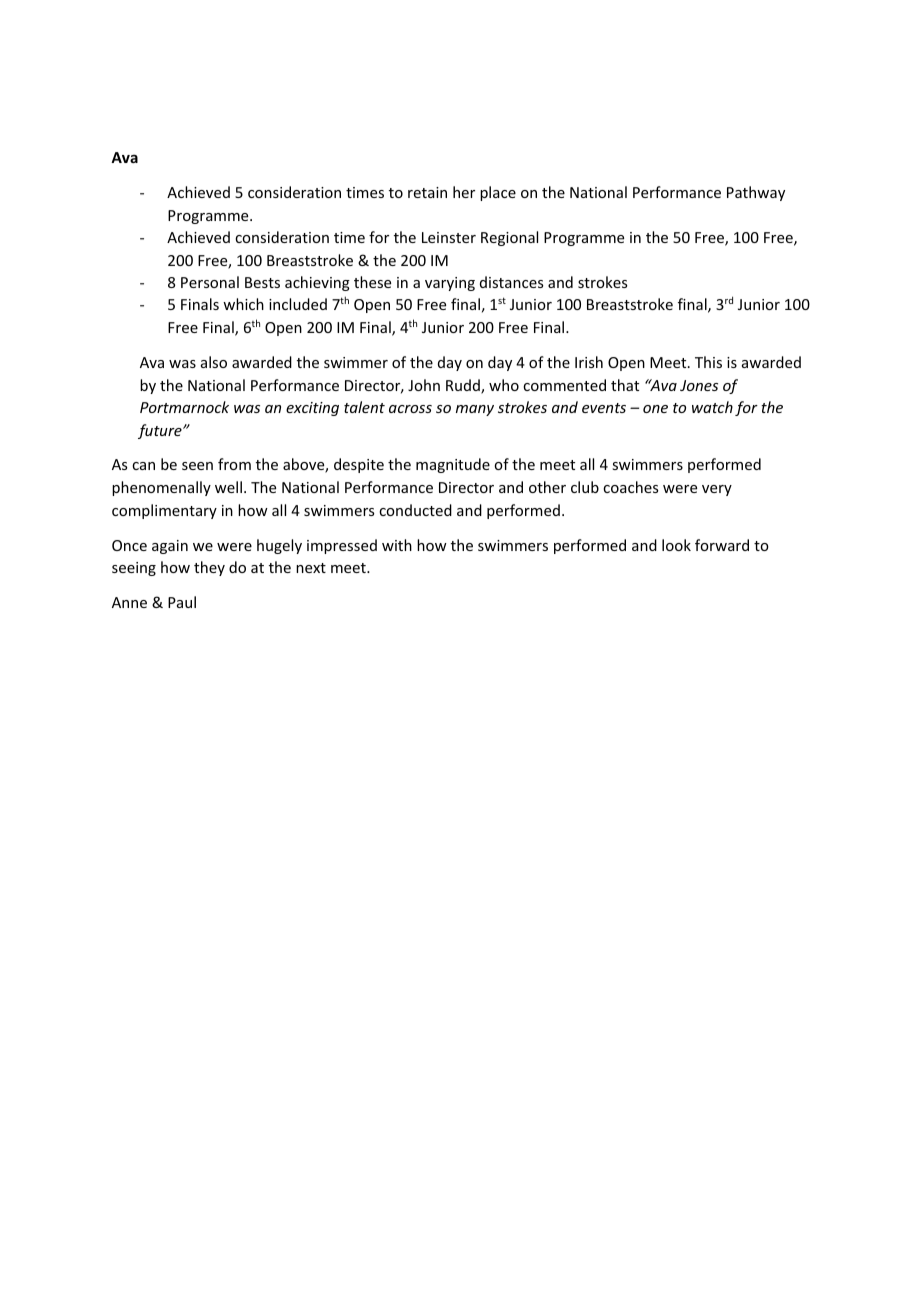 Image resolution: width=924 pixels, height=1308 pixels. Describe the element at coordinates (676, 545) in the screenshot. I see `look` at that location.
